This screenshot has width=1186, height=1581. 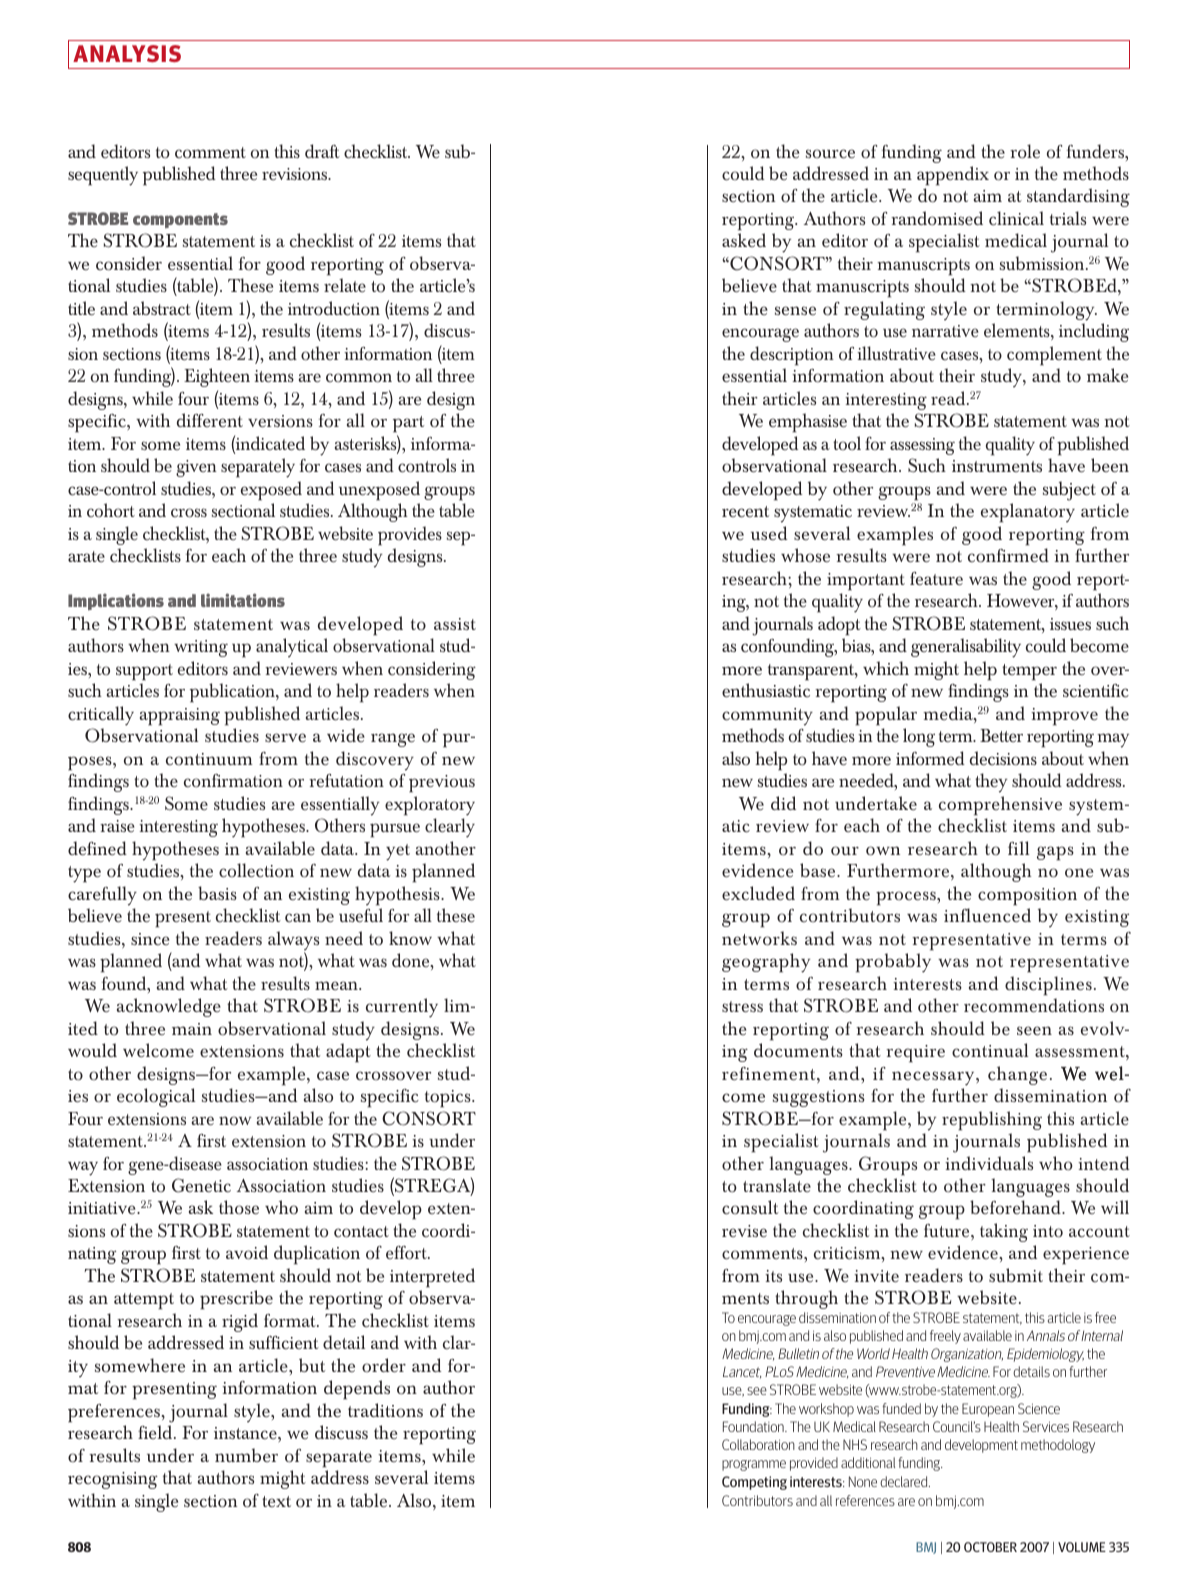 I want to click on role, so click(x=1025, y=151).
